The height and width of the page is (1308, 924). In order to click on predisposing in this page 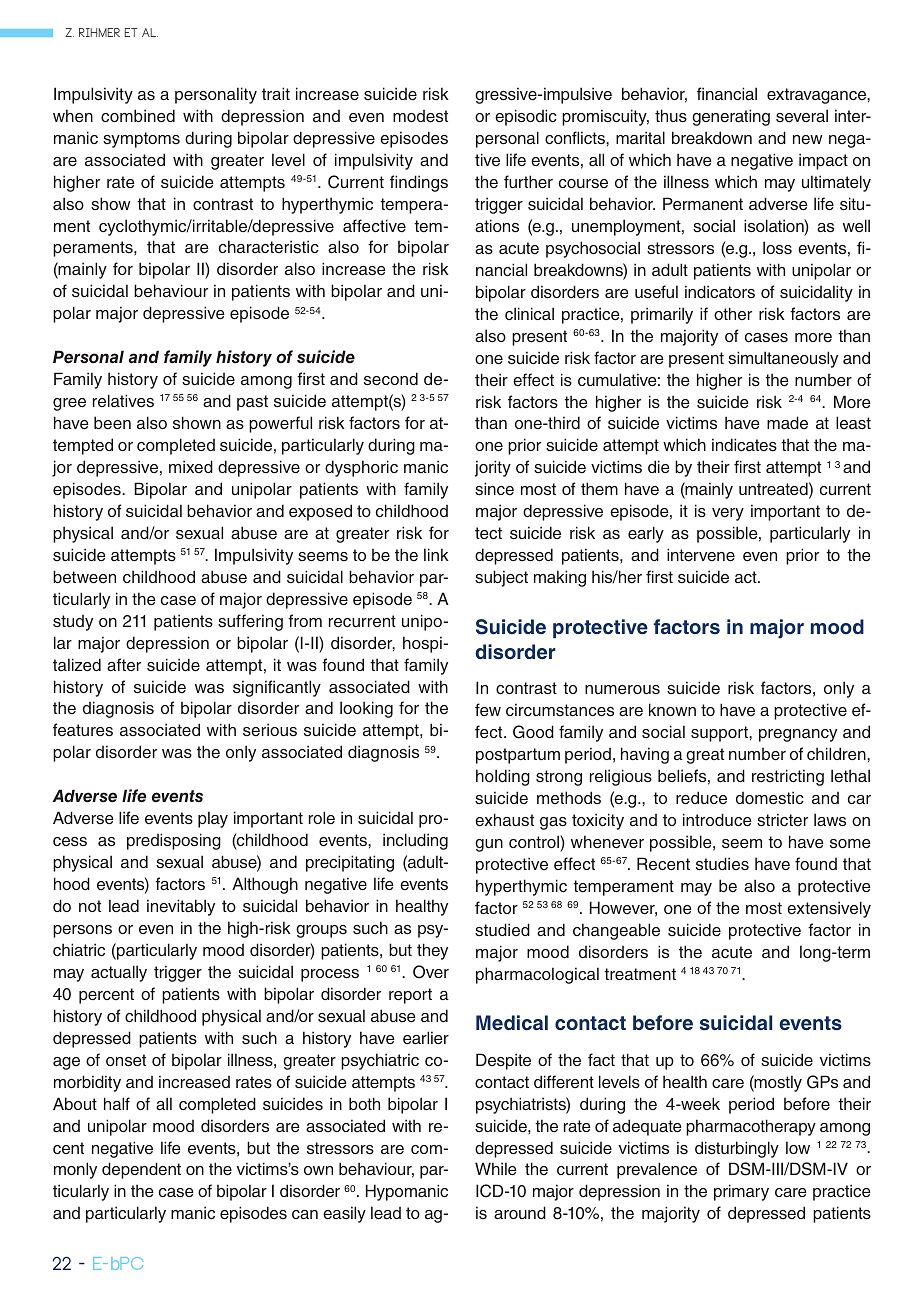, I will do `click(174, 841)`.
